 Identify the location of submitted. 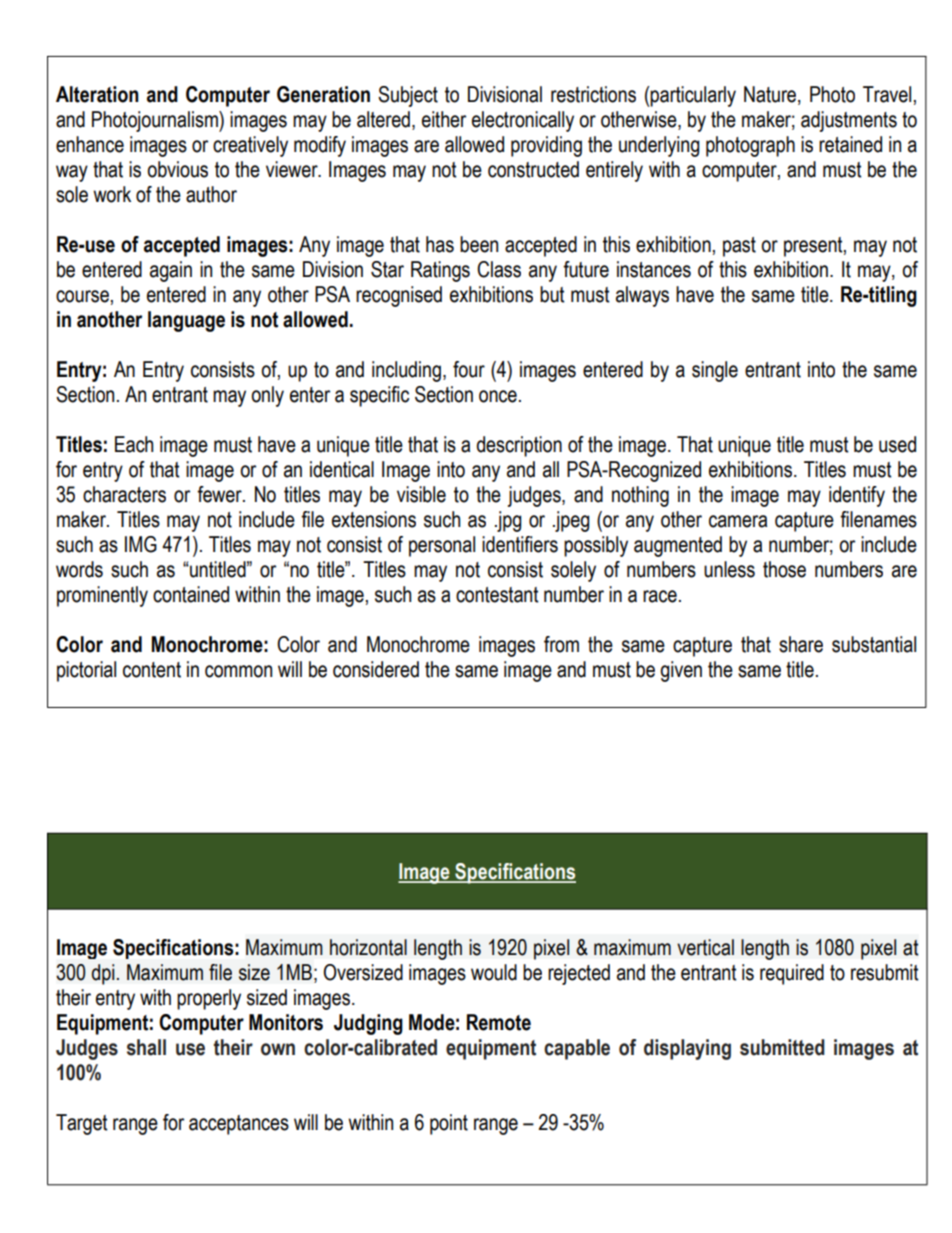
(782, 1047).
